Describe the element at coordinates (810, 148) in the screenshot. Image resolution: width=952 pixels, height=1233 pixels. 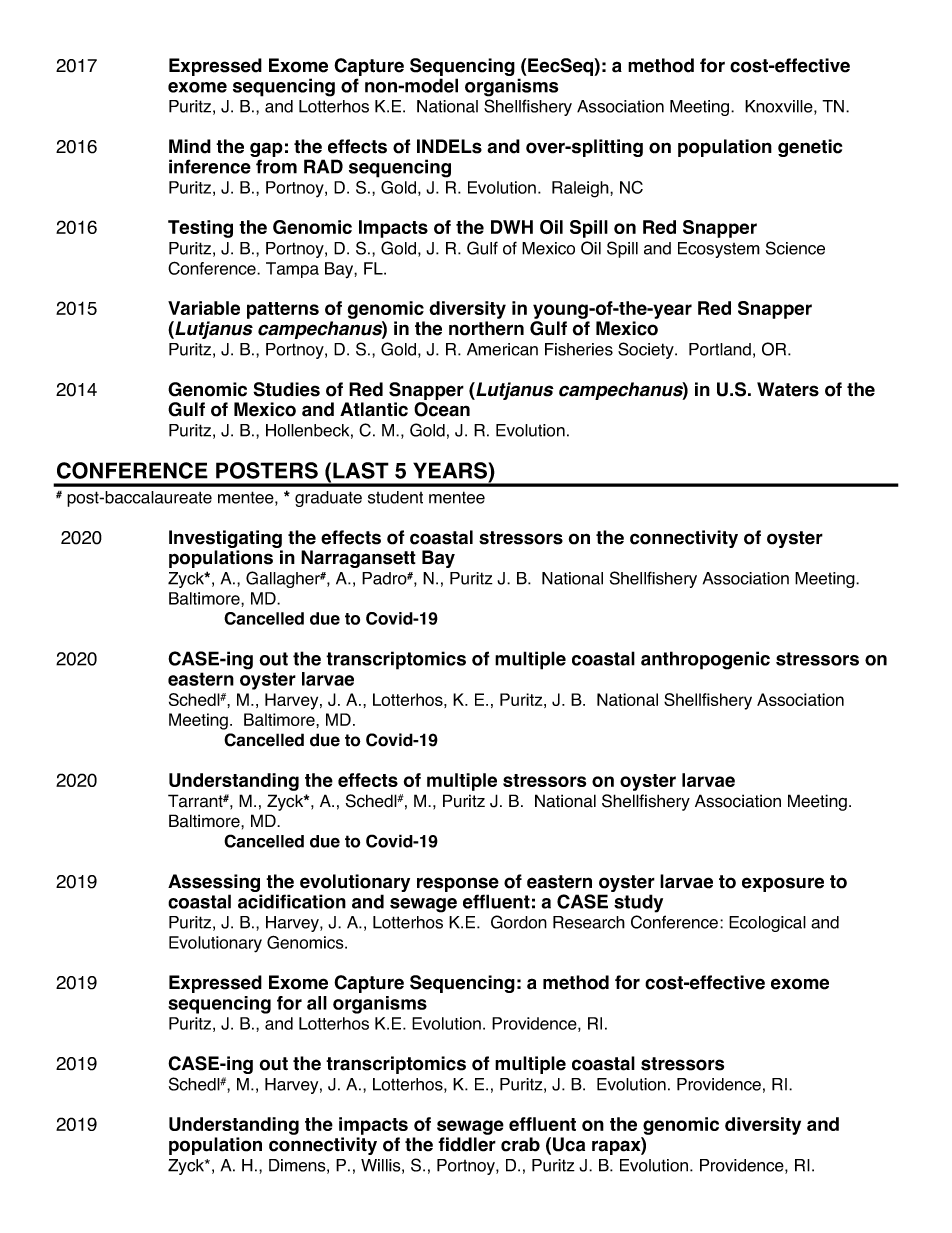
I see `genetic` at that location.
